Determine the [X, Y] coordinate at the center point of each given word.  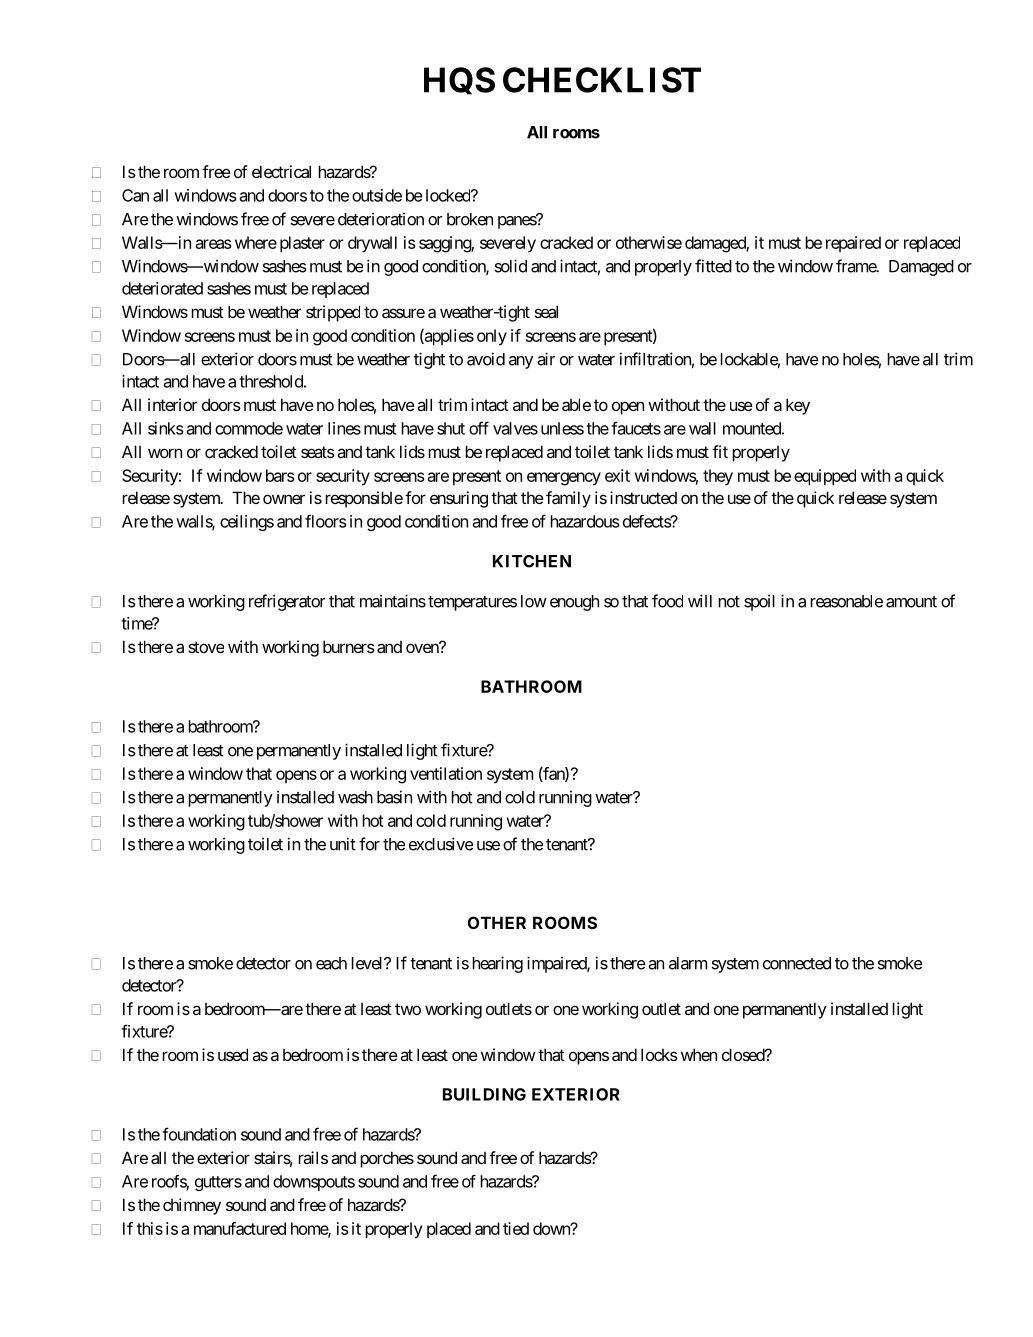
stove [206, 647]
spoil [759, 602]
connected [797, 963]
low [534, 601]
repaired [853, 244]
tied [516, 1228]
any [521, 362]
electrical [281, 171]
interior [172, 404]
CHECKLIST [602, 80]
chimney [192, 1206]
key [798, 406]
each [331, 963]
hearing [497, 964]
